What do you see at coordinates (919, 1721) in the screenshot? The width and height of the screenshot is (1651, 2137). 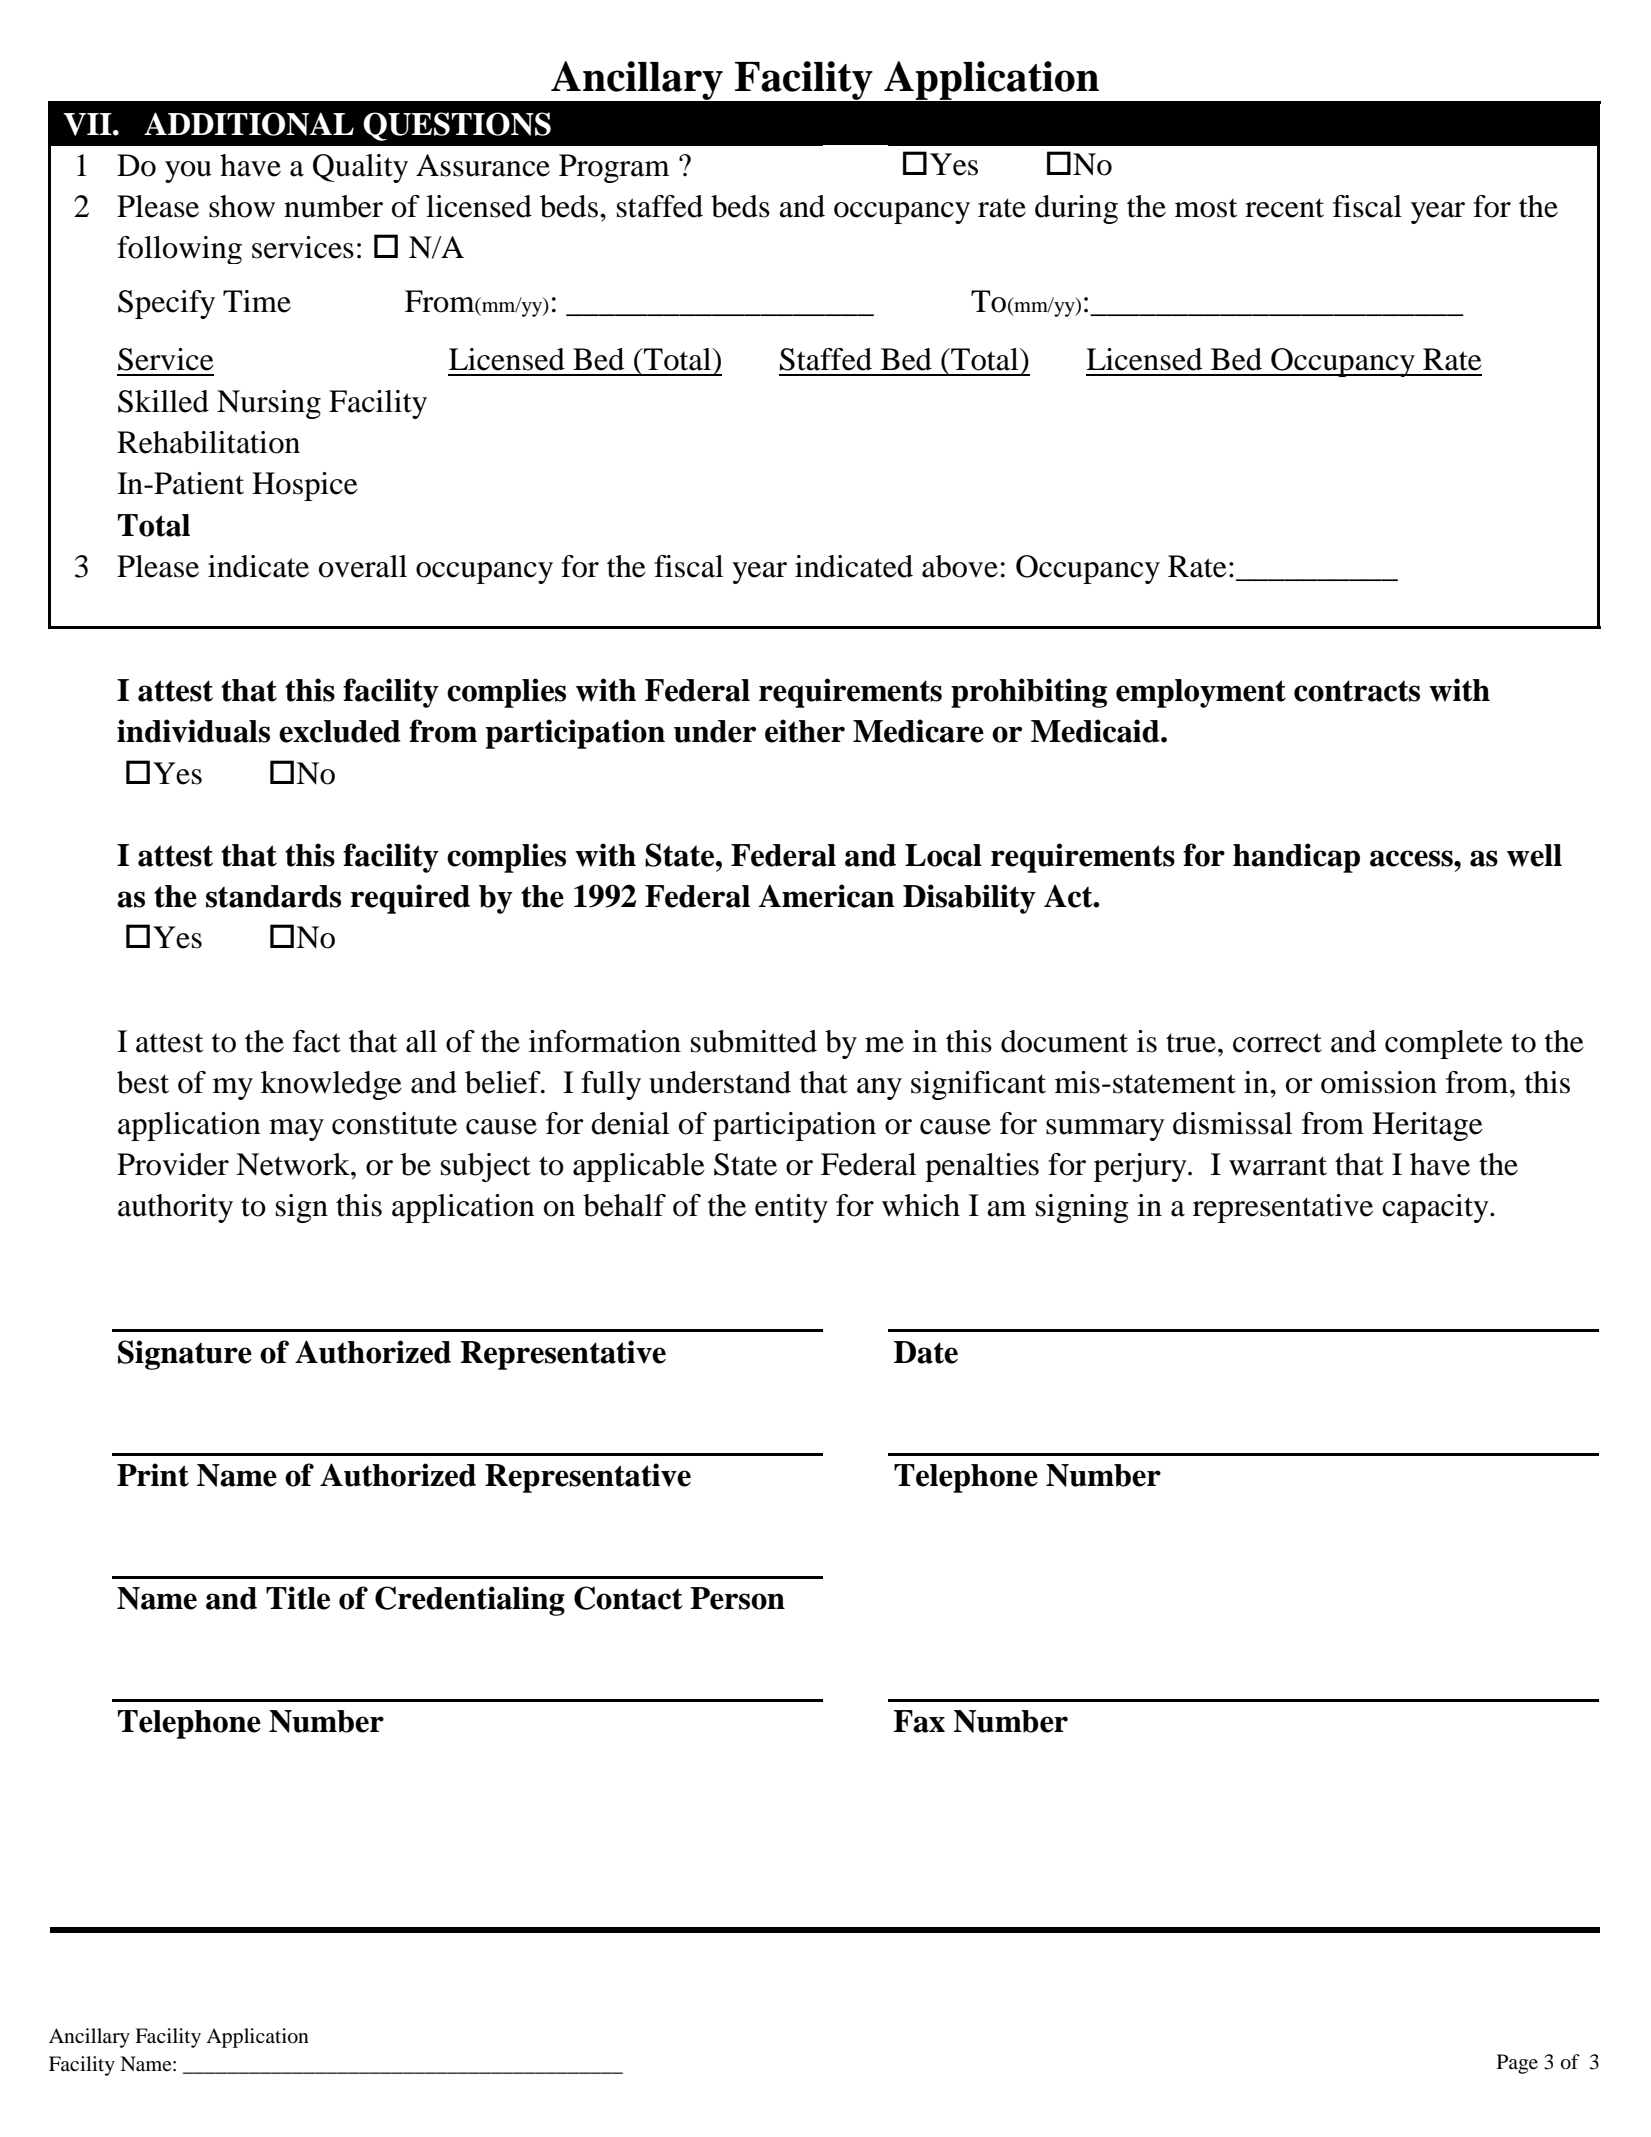 I see `Fax` at bounding box center [919, 1721].
